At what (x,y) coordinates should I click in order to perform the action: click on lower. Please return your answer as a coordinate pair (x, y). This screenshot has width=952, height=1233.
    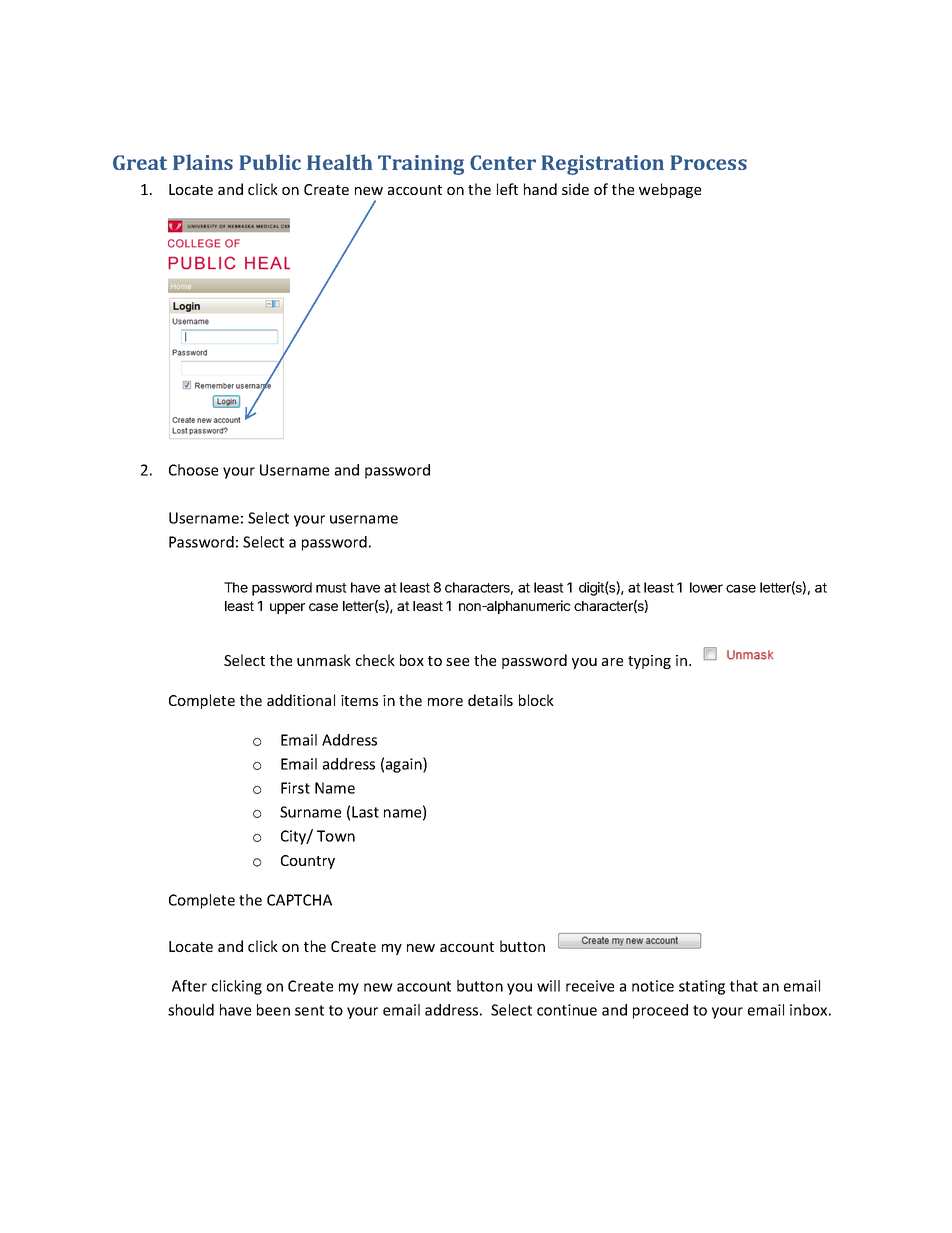
    Looking at the image, I should click on (706, 587).
